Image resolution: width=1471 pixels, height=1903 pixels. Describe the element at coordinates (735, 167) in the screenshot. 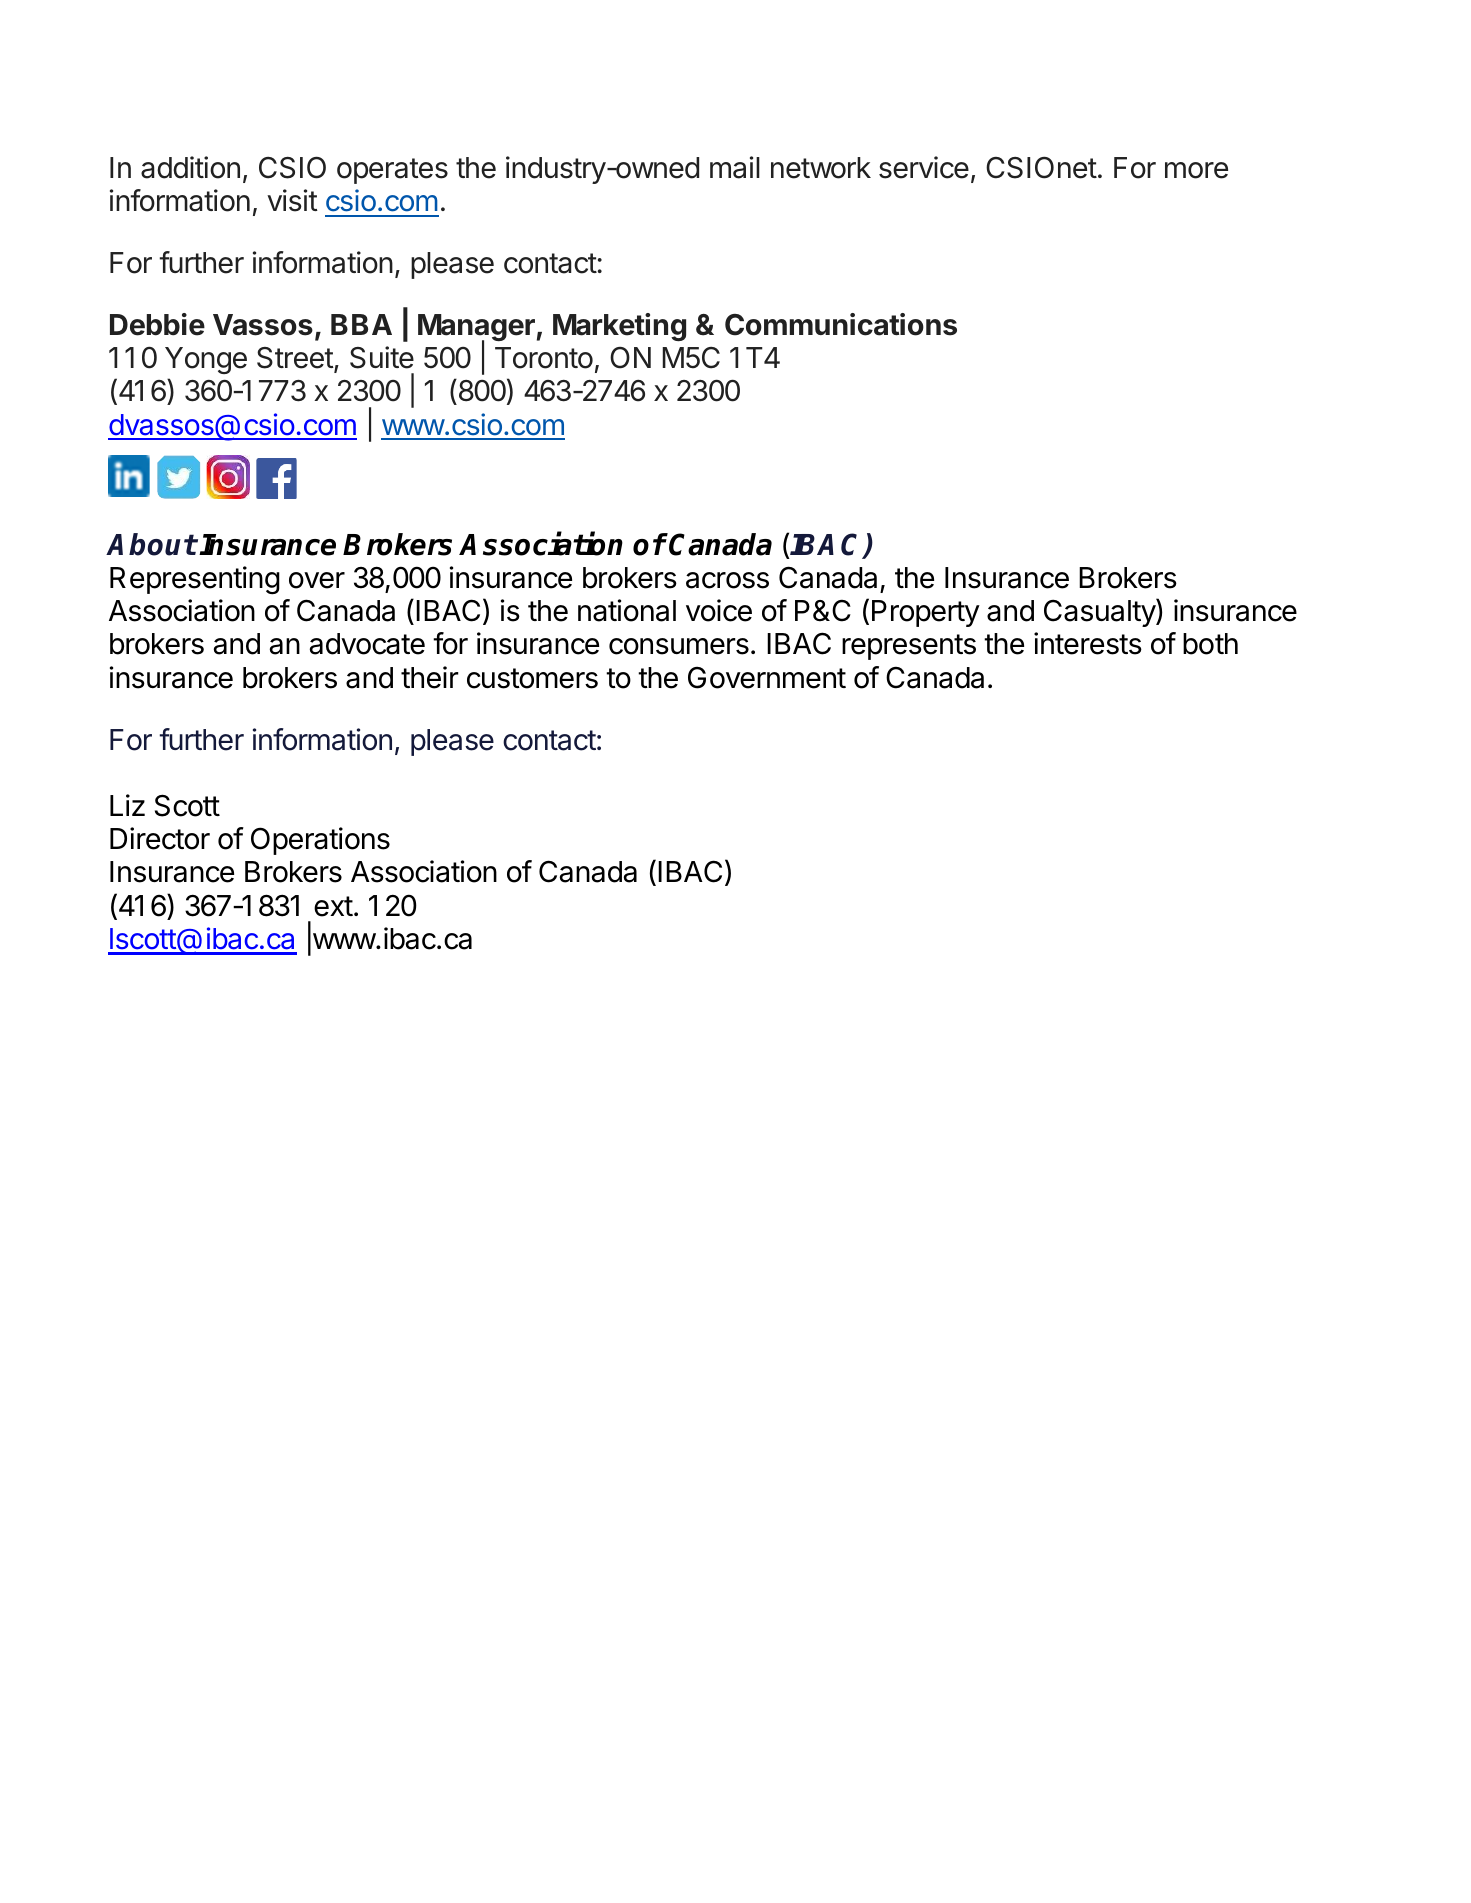

I see `mail` at that location.
